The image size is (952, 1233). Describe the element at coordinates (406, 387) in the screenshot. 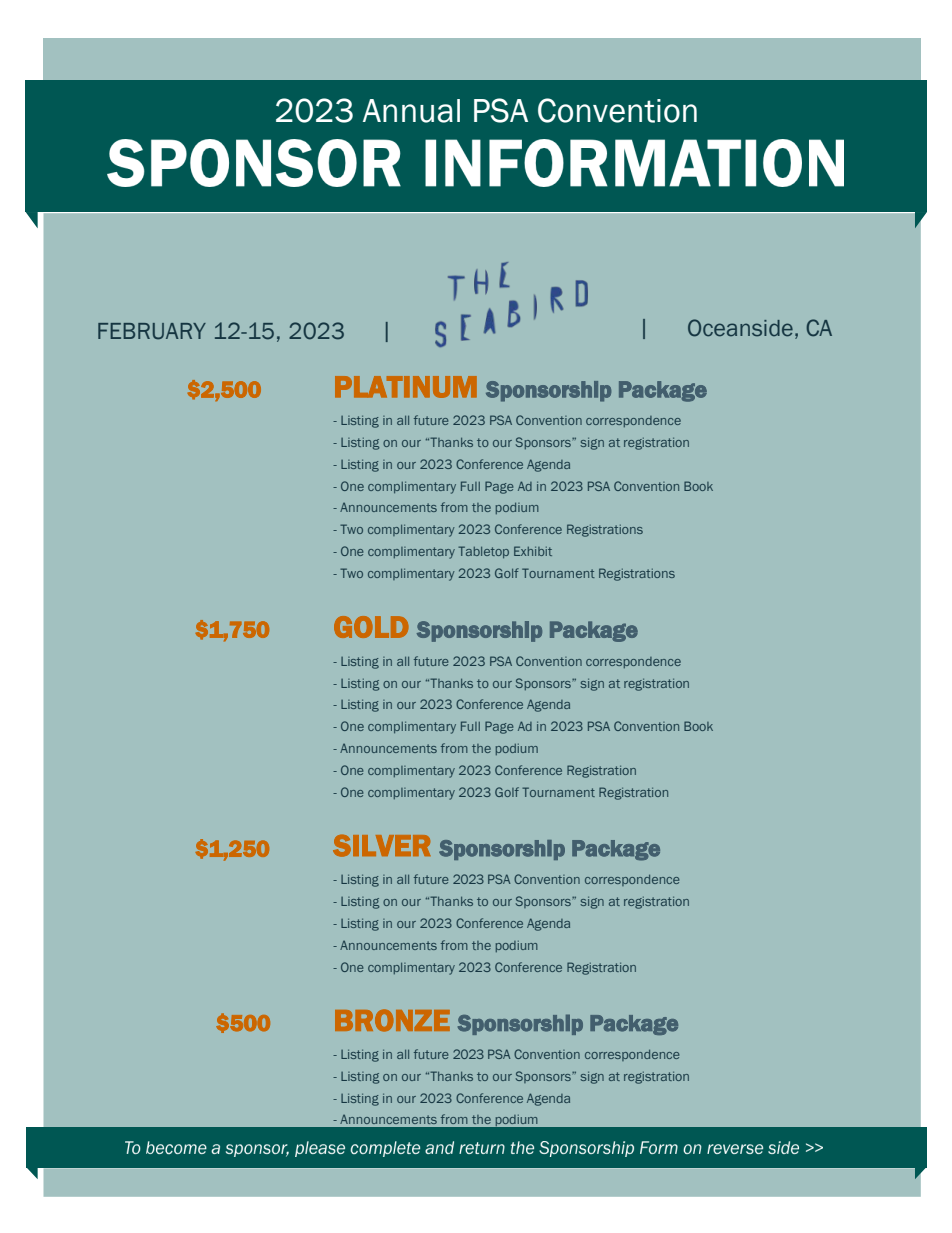

I see `PLATINUM` at that location.
